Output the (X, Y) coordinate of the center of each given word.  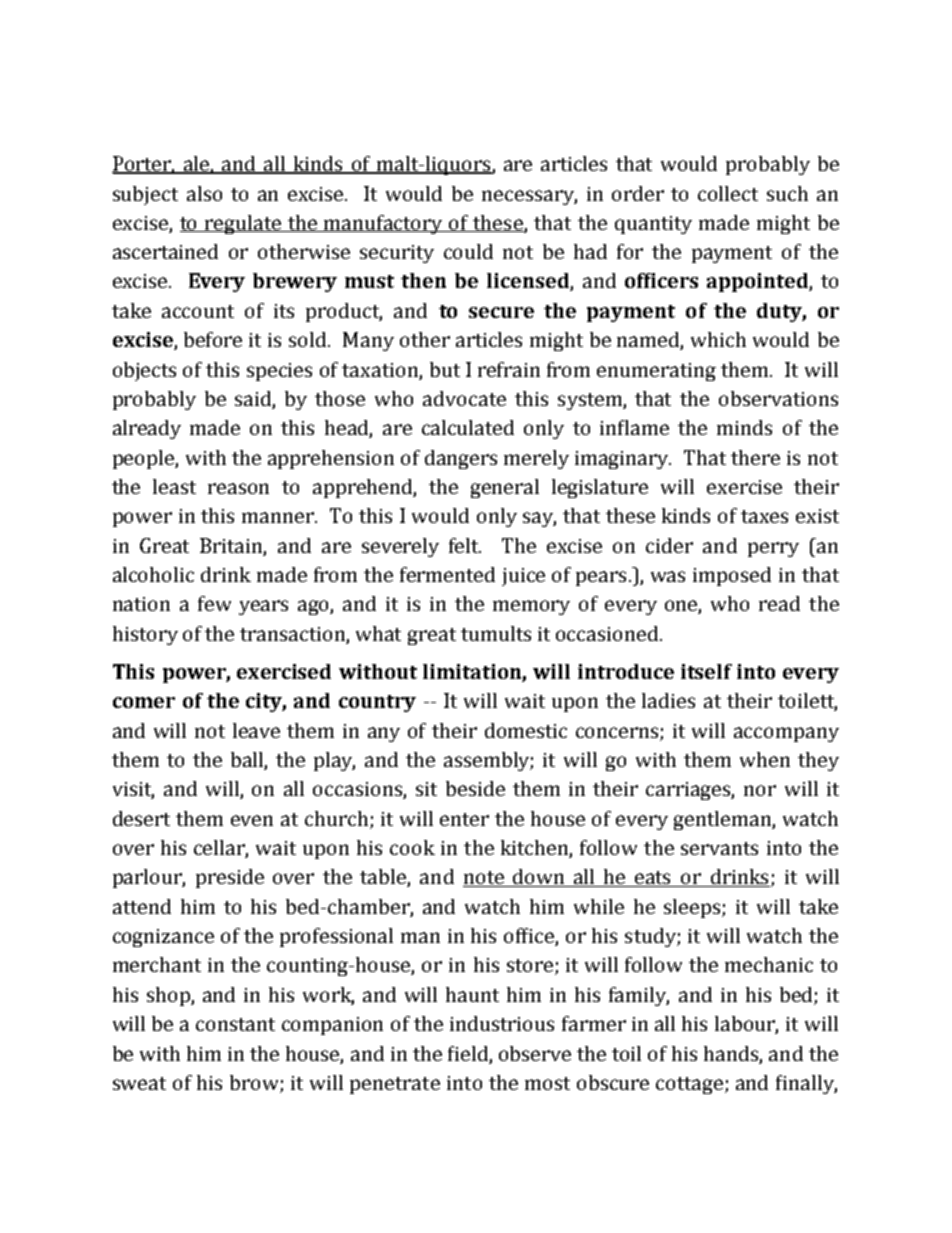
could (468, 251)
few (214, 603)
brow (254, 1082)
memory (531, 607)
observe (535, 1053)
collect (728, 193)
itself (706, 671)
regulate (243, 224)
